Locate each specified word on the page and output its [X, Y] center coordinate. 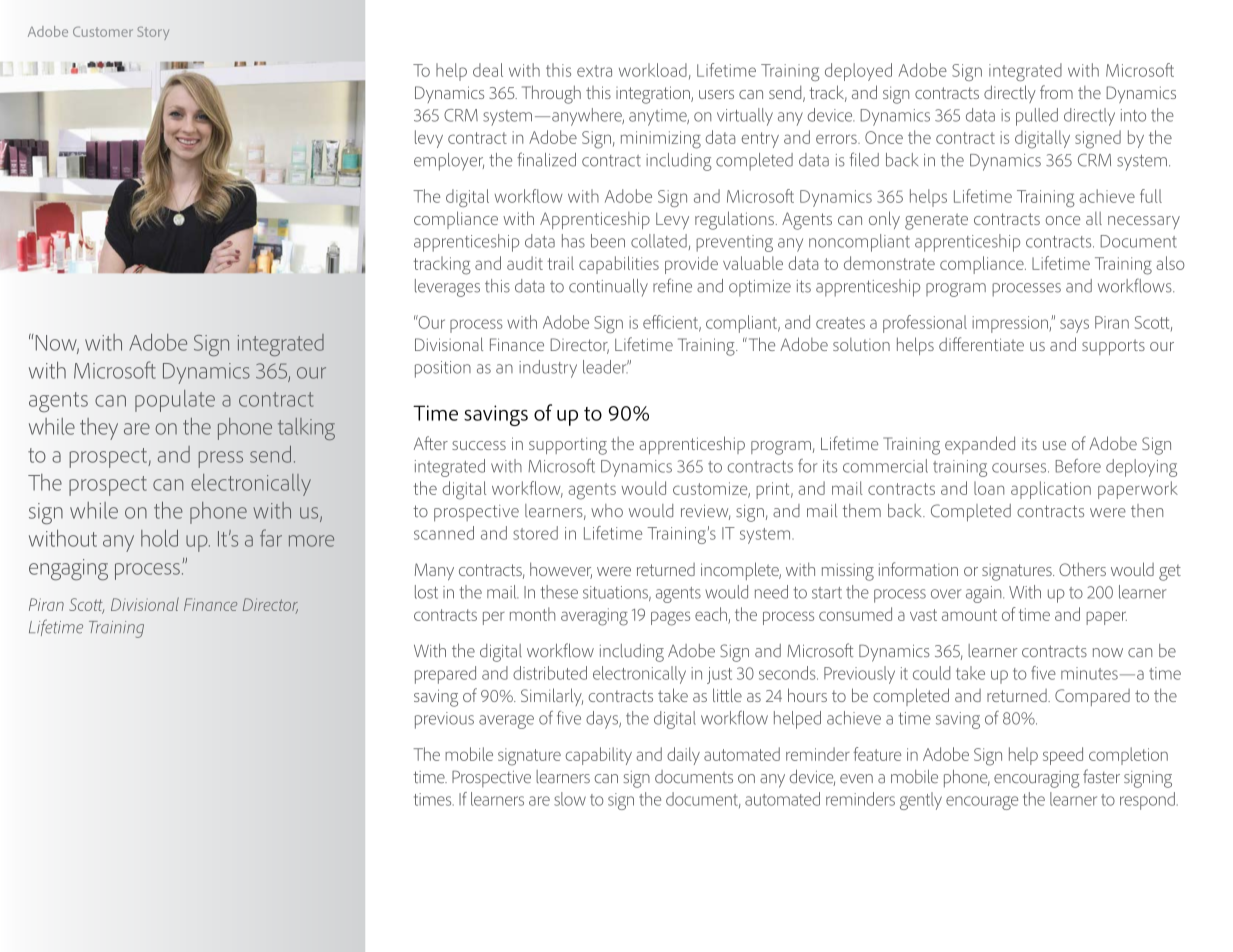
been [608, 241]
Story [153, 33]
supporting [568, 446]
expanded [980, 445]
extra [594, 71]
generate [936, 221]
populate [175, 401]
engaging [68, 570]
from [1056, 92]
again [985, 594]
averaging [594, 617]
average [506, 722]
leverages [447, 288]
